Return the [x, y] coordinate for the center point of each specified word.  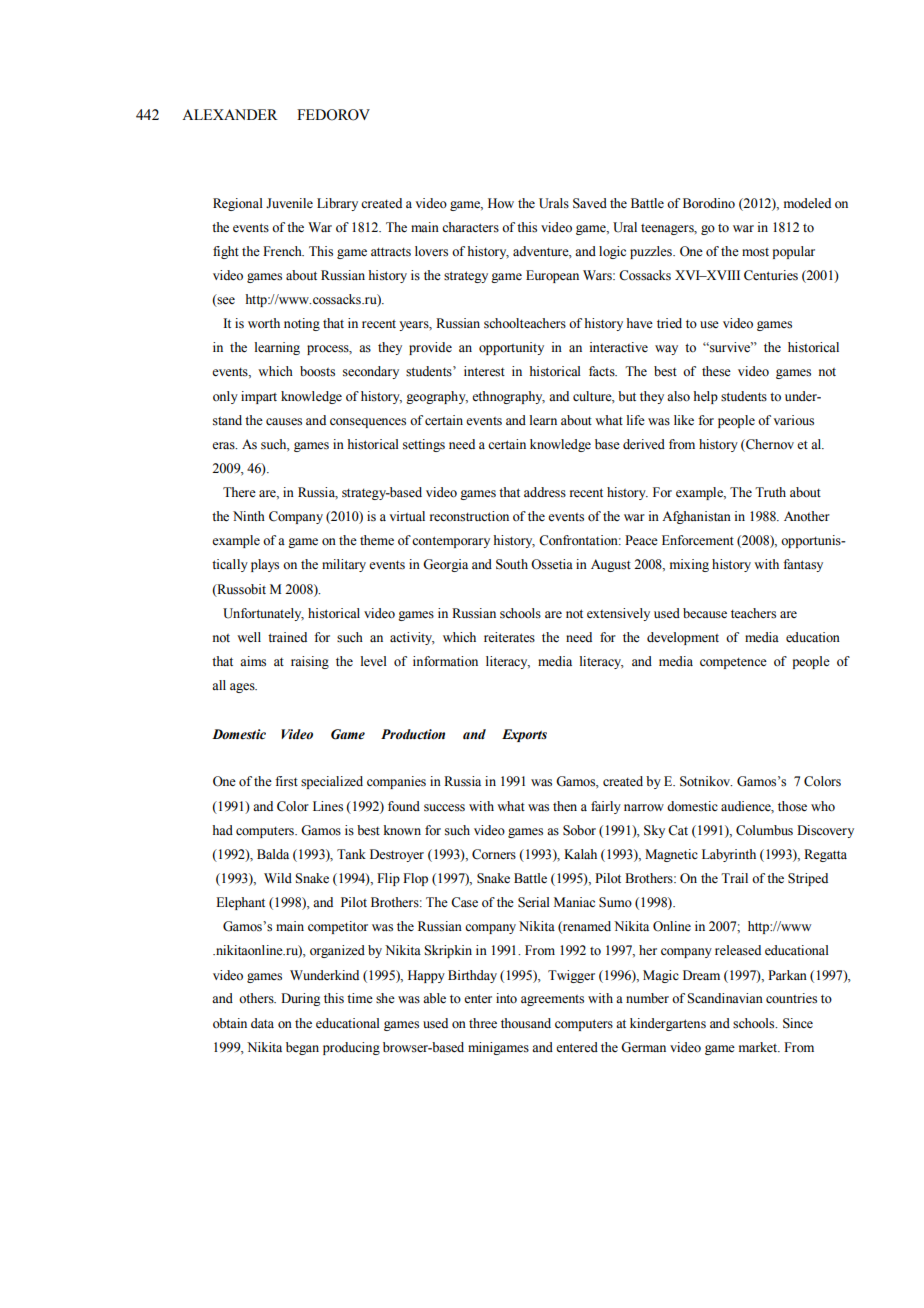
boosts [317, 371]
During [300, 999]
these [716, 371]
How [501, 203]
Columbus [764, 830]
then [565, 806]
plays [265, 565]
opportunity [511, 348]
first [286, 781]
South [512, 564]
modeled [807, 203]
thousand [526, 1023]
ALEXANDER [230, 114]
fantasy [803, 565]
